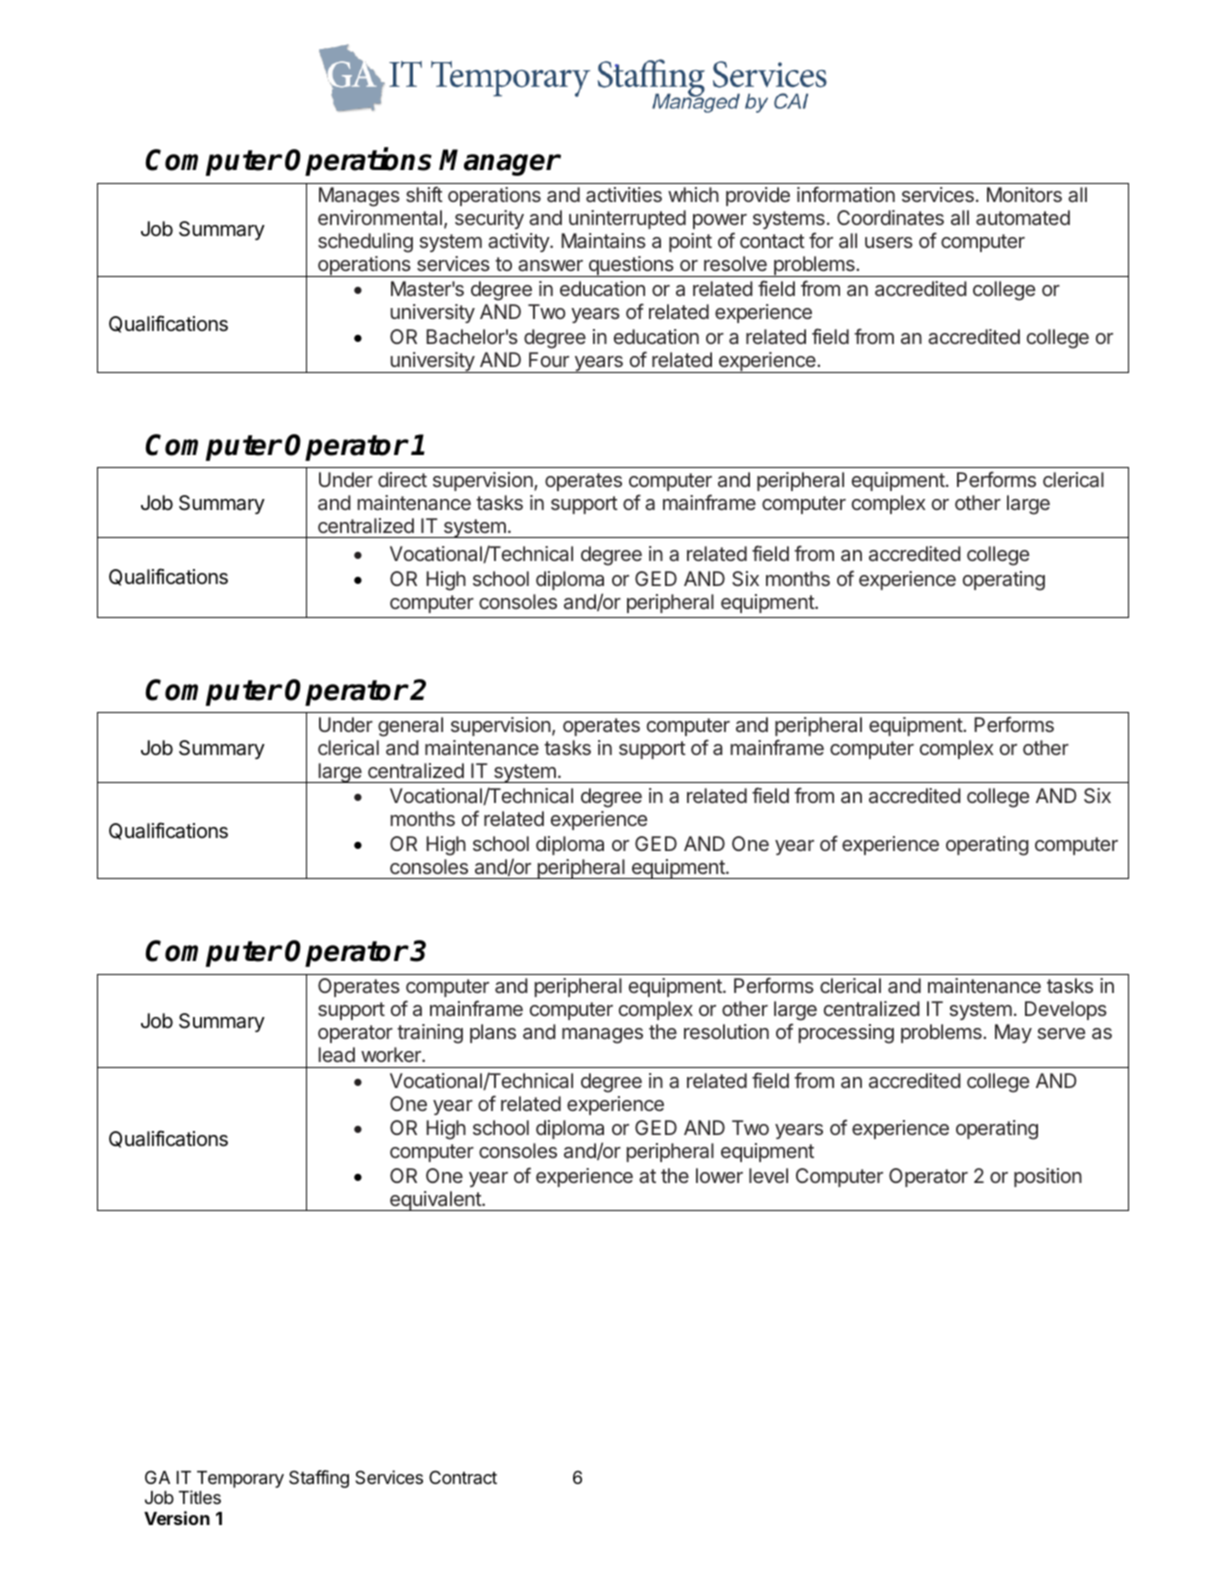  I want to click on general, so click(410, 727).
